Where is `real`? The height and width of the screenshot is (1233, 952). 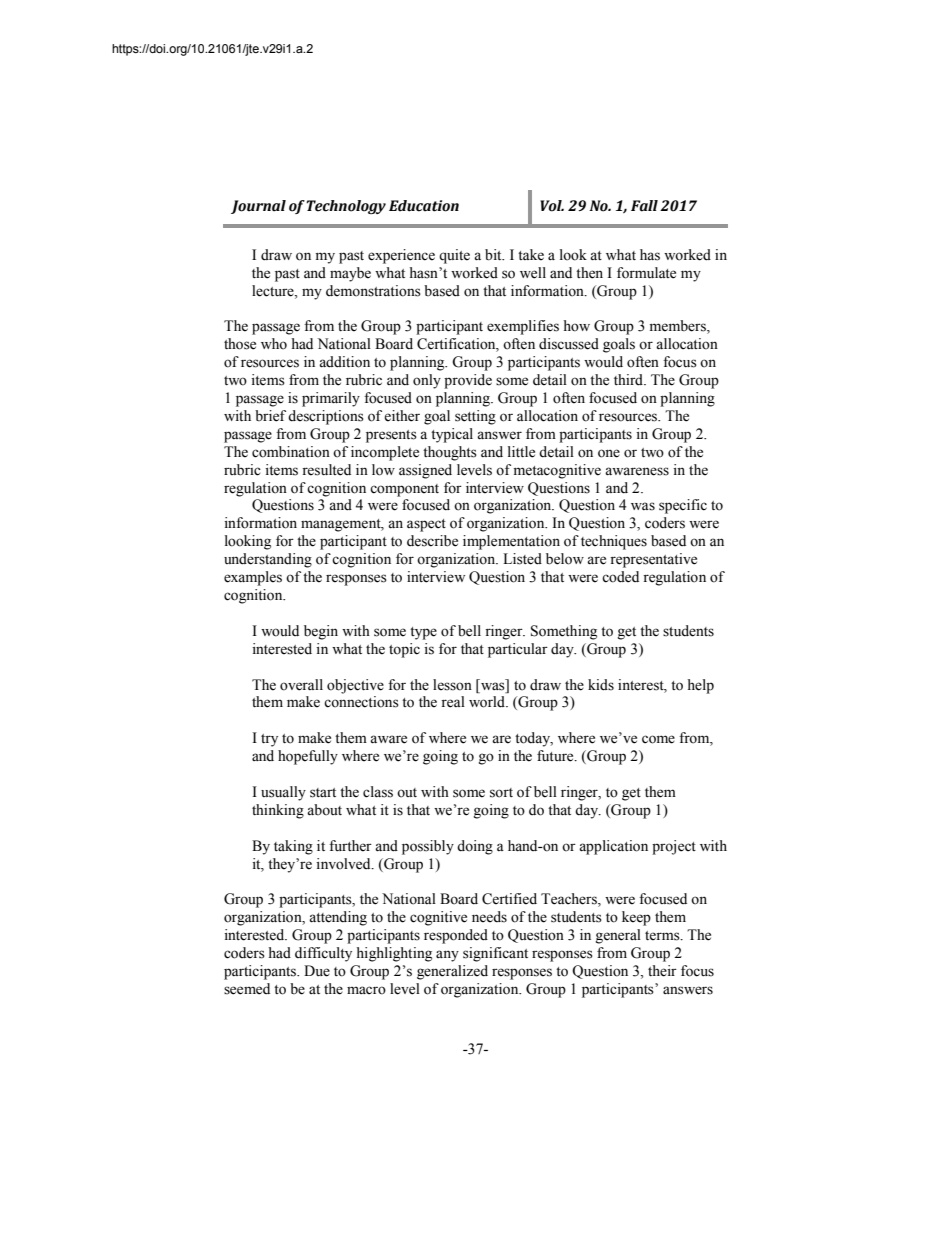 real is located at coordinates (453, 702).
